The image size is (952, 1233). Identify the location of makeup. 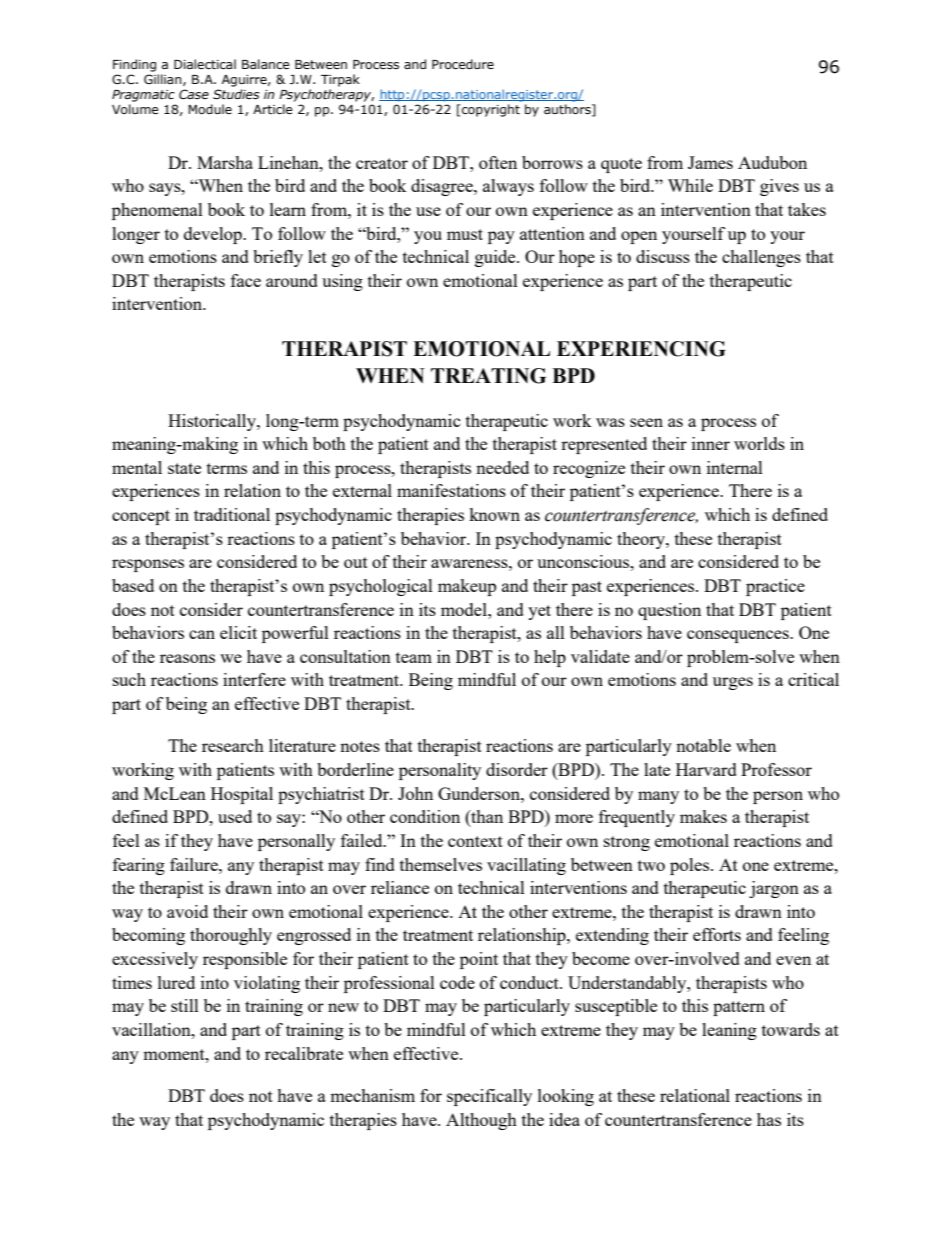
(467, 587).
